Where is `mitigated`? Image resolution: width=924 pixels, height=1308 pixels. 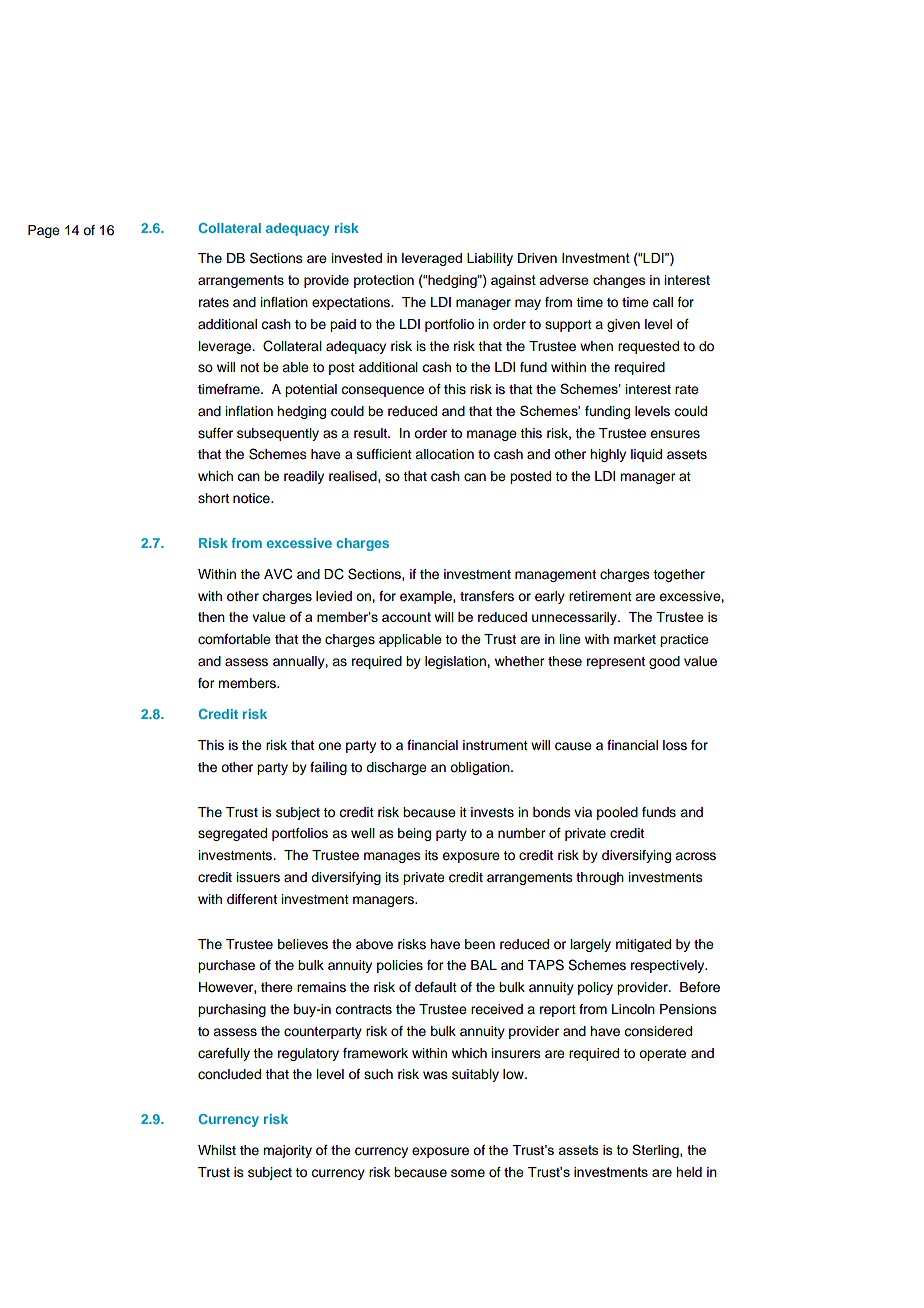 mitigated is located at coordinates (643, 945).
